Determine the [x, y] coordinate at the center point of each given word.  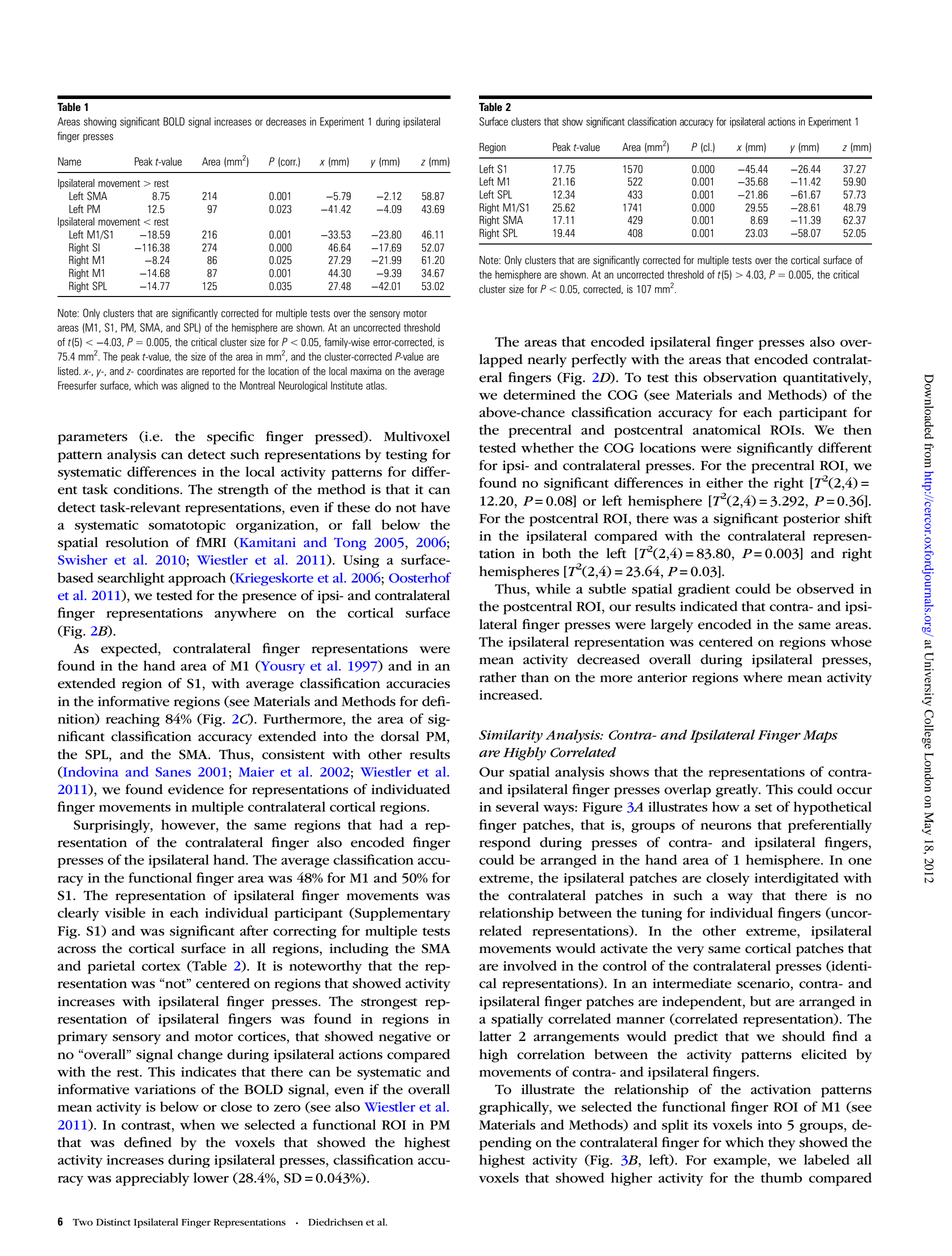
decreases [286, 121]
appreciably [152, 1179]
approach [197, 579]
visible [125, 912]
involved [530, 965]
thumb [781, 1177]
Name [69, 161]
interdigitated [797, 879]
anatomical [727, 429]
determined [539, 394]
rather [498, 677]
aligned [195, 386]
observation [740, 377]
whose [851, 641]
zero [287, 1108]
